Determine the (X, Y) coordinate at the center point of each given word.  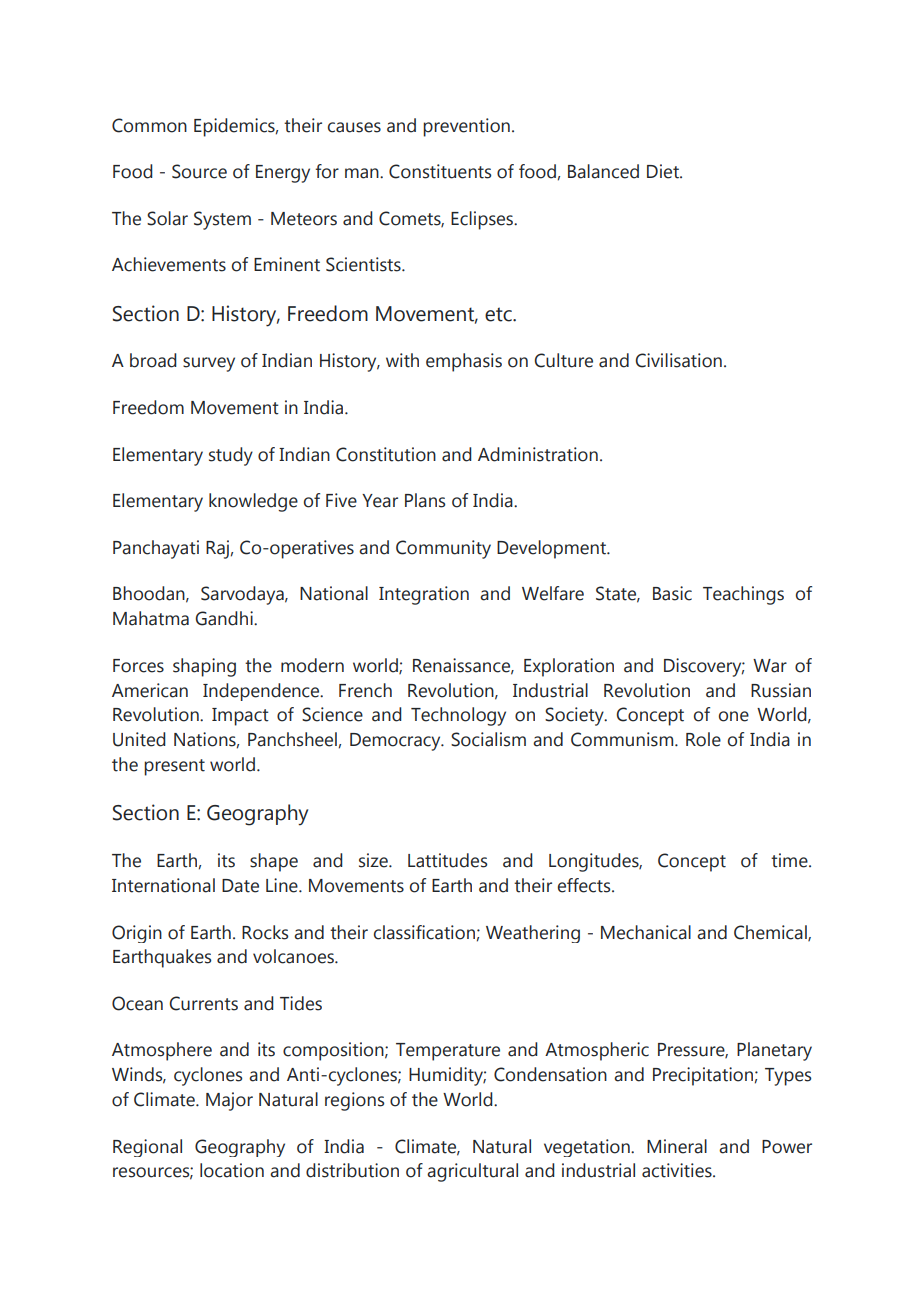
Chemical (771, 933)
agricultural (472, 1172)
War (770, 666)
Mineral (677, 1146)
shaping (204, 667)
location (232, 1170)
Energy (283, 174)
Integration (424, 595)
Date (240, 886)
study (231, 456)
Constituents (440, 171)
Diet (664, 171)
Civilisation (678, 360)
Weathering (533, 934)
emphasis (464, 362)
